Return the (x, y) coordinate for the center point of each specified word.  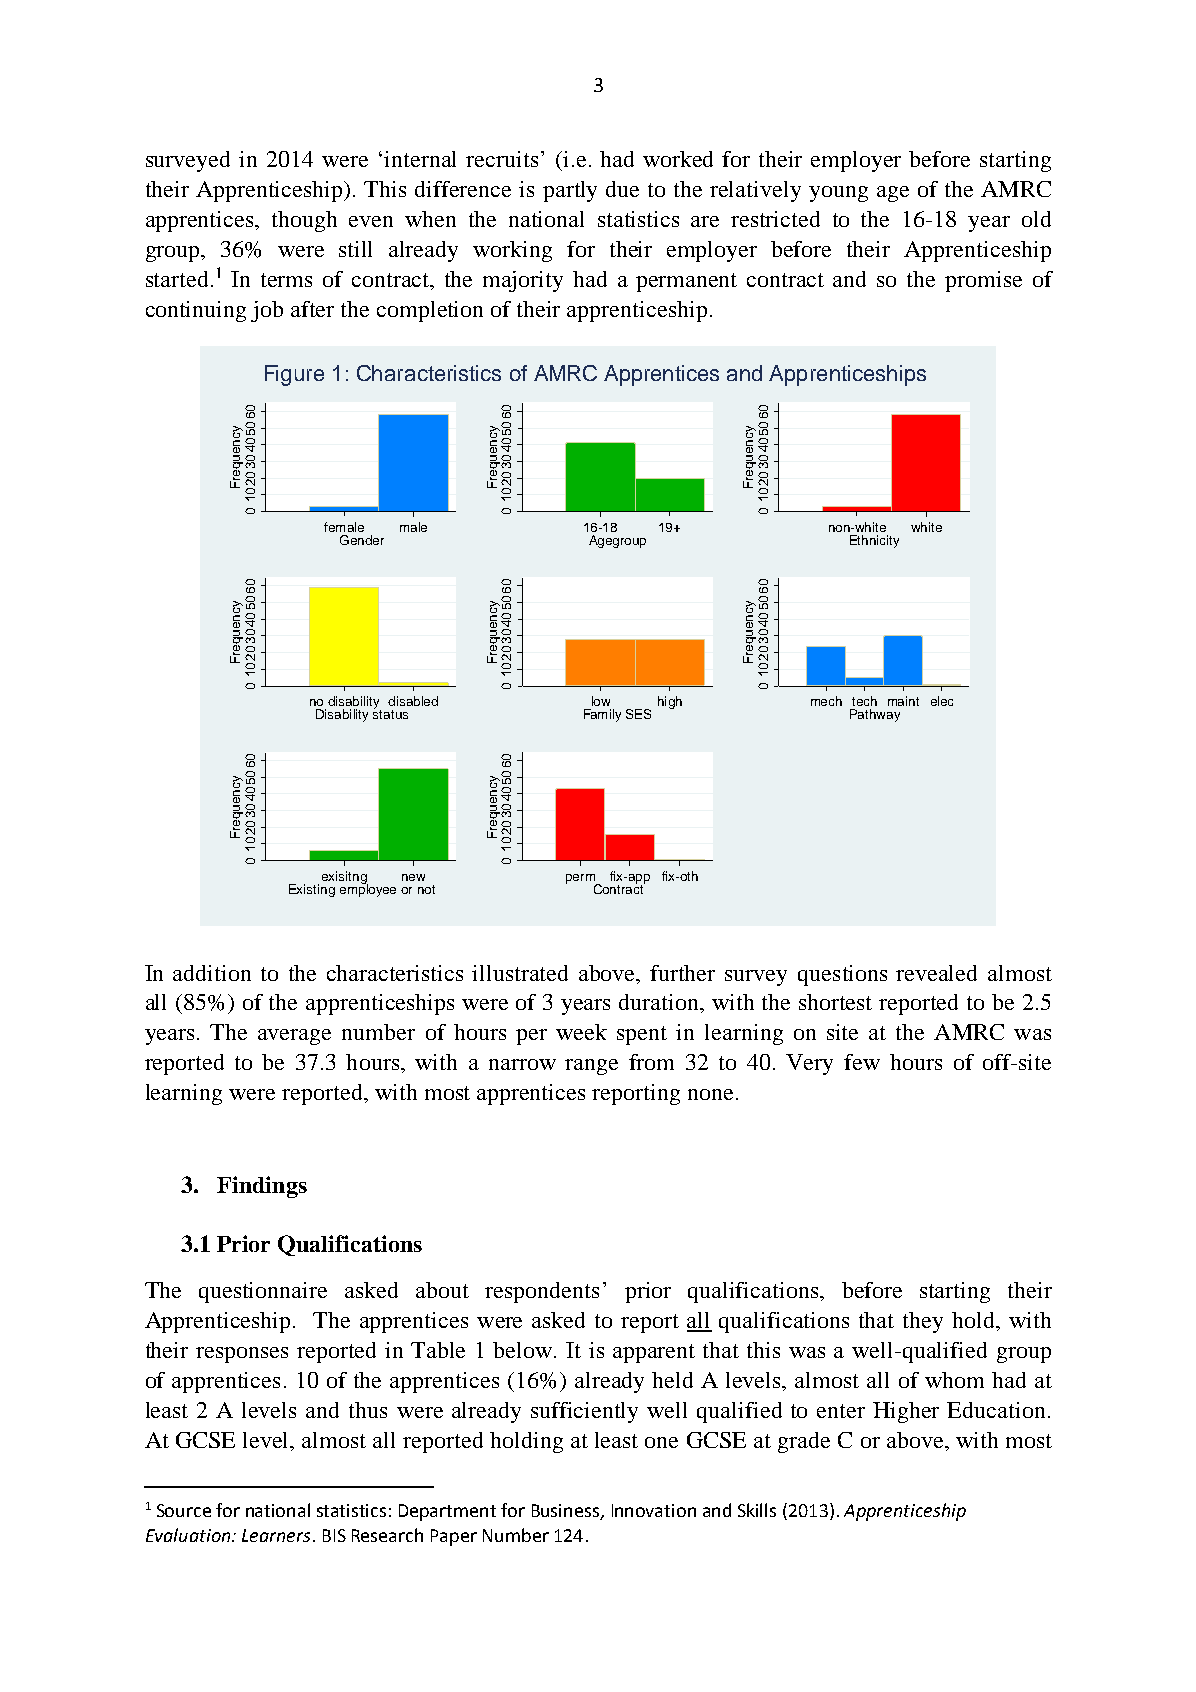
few (862, 1062)
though (304, 221)
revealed (936, 973)
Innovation (654, 1510)
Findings (262, 1187)
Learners (276, 1535)
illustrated (520, 973)
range (591, 1067)
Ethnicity (874, 541)
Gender (362, 540)
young (838, 194)
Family (602, 715)
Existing (312, 890)
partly (570, 191)
